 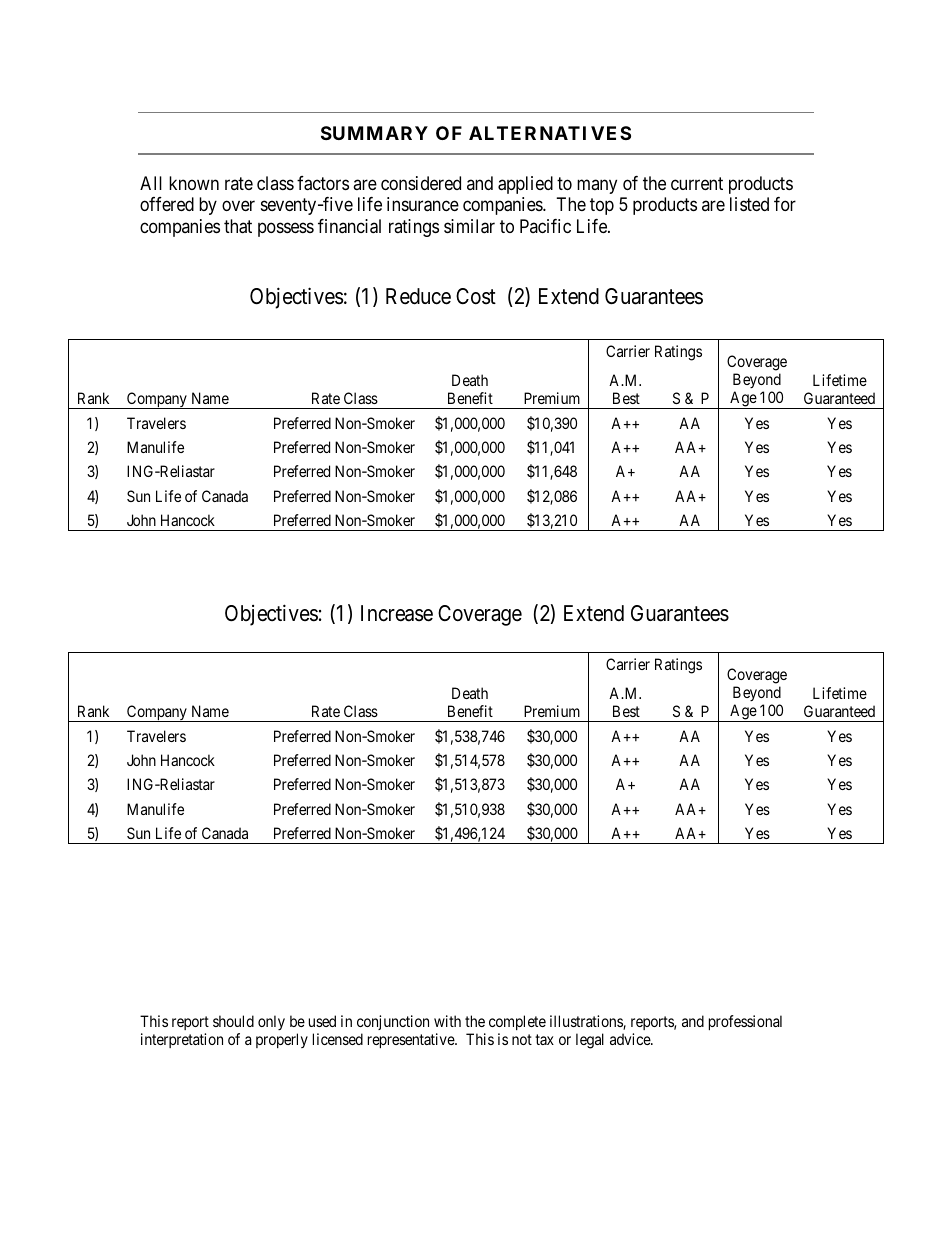 What do you see at coordinates (194, 183) in the page?
I see `known` at bounding box center [194, 183].
